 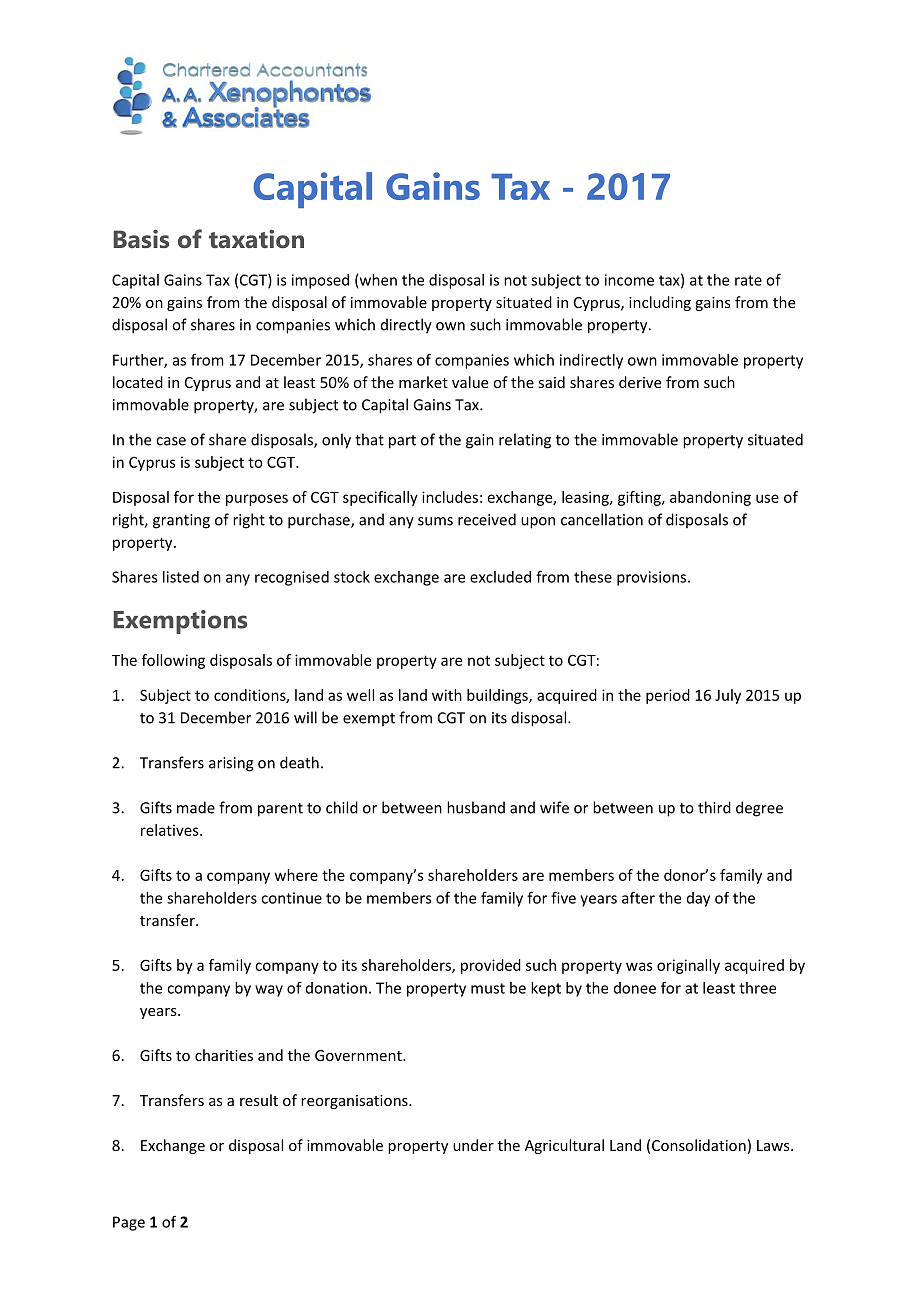 What do you see at coordinates (473, 1145) in the document?
I see `under` at bounding box center [473, 1145].
